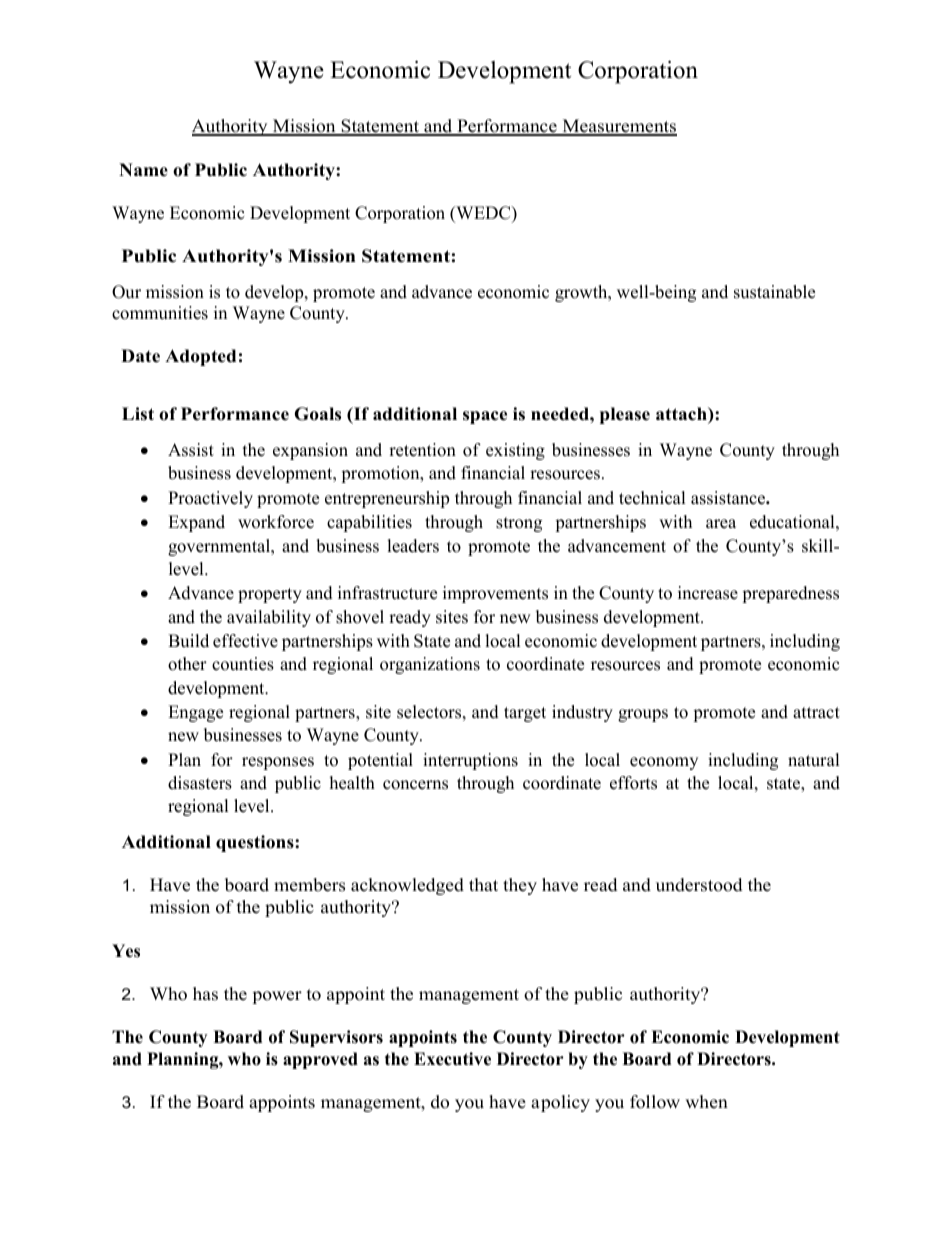  I want to click on improvements, so click(495, 594).
